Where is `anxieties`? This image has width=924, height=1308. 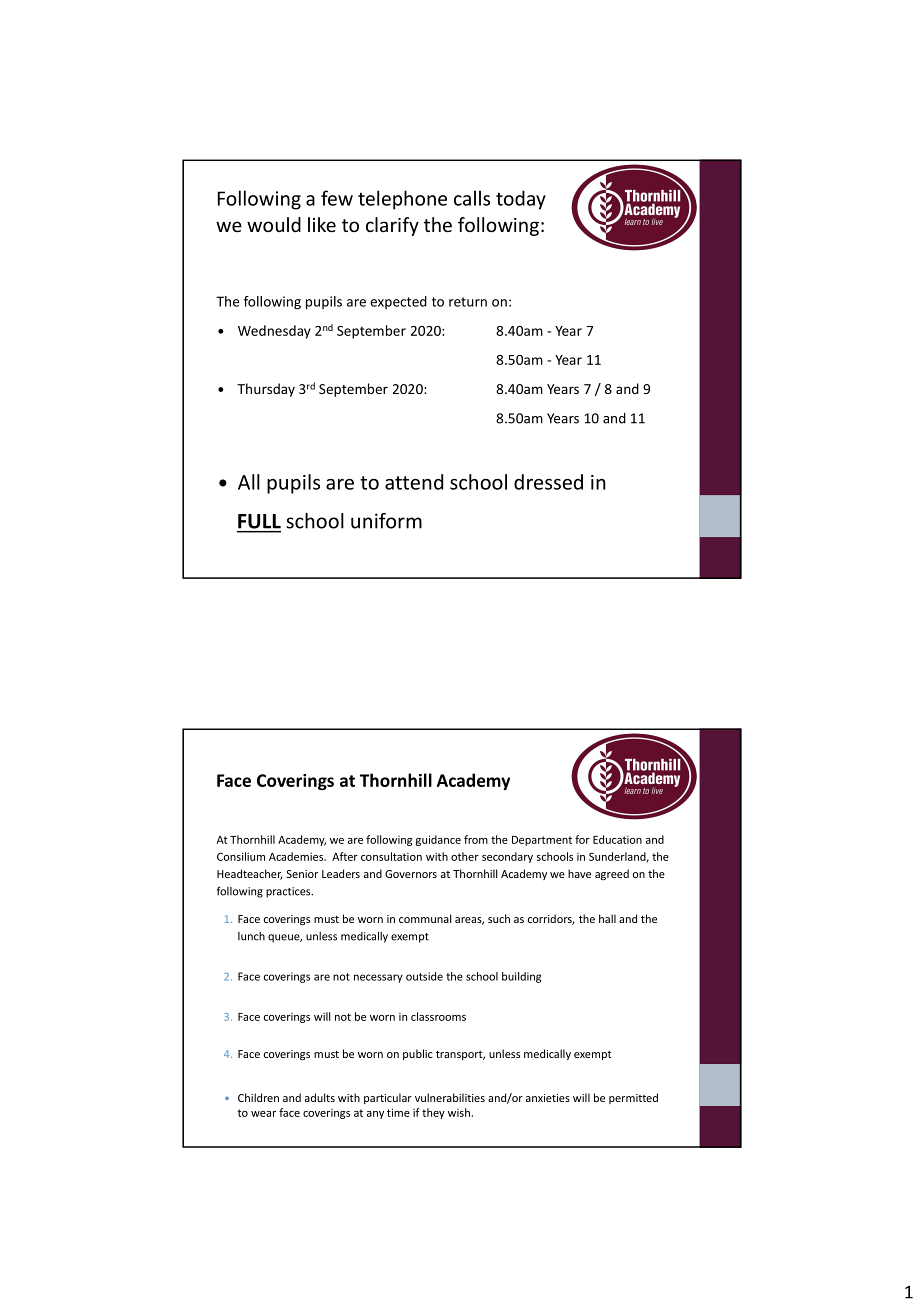
anxieties is located at coordinates (548, 1098).
